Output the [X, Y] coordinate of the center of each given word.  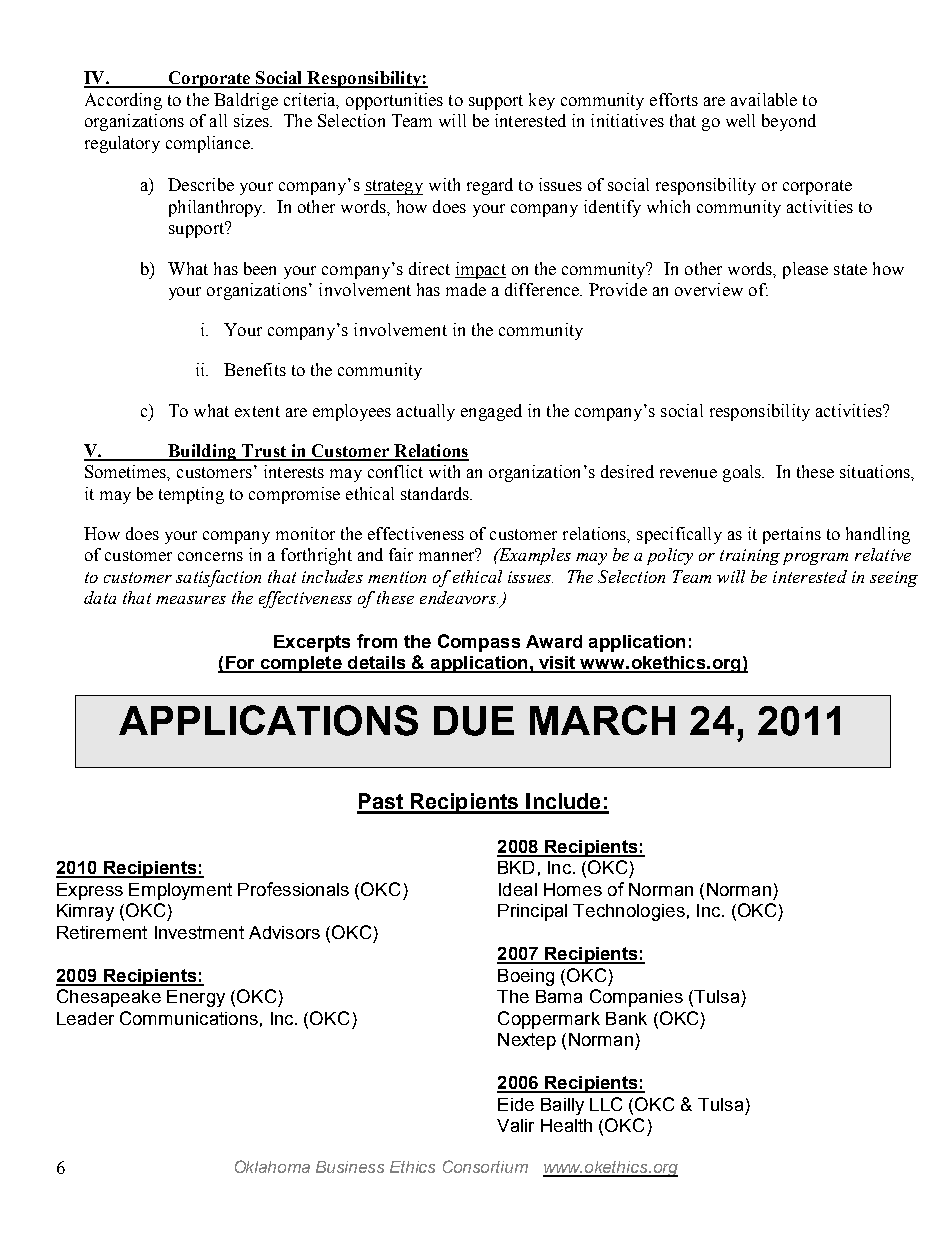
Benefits [255, 369]
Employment [180, 891]
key [542, 101]
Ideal [518, 889]
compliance [209, 144]
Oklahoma [272, 1166]
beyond [789, 122]
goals [743, 473]
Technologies [629, 912]
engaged [491, 412]
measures [191, 600]
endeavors [459, 597]
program [815, 559]
